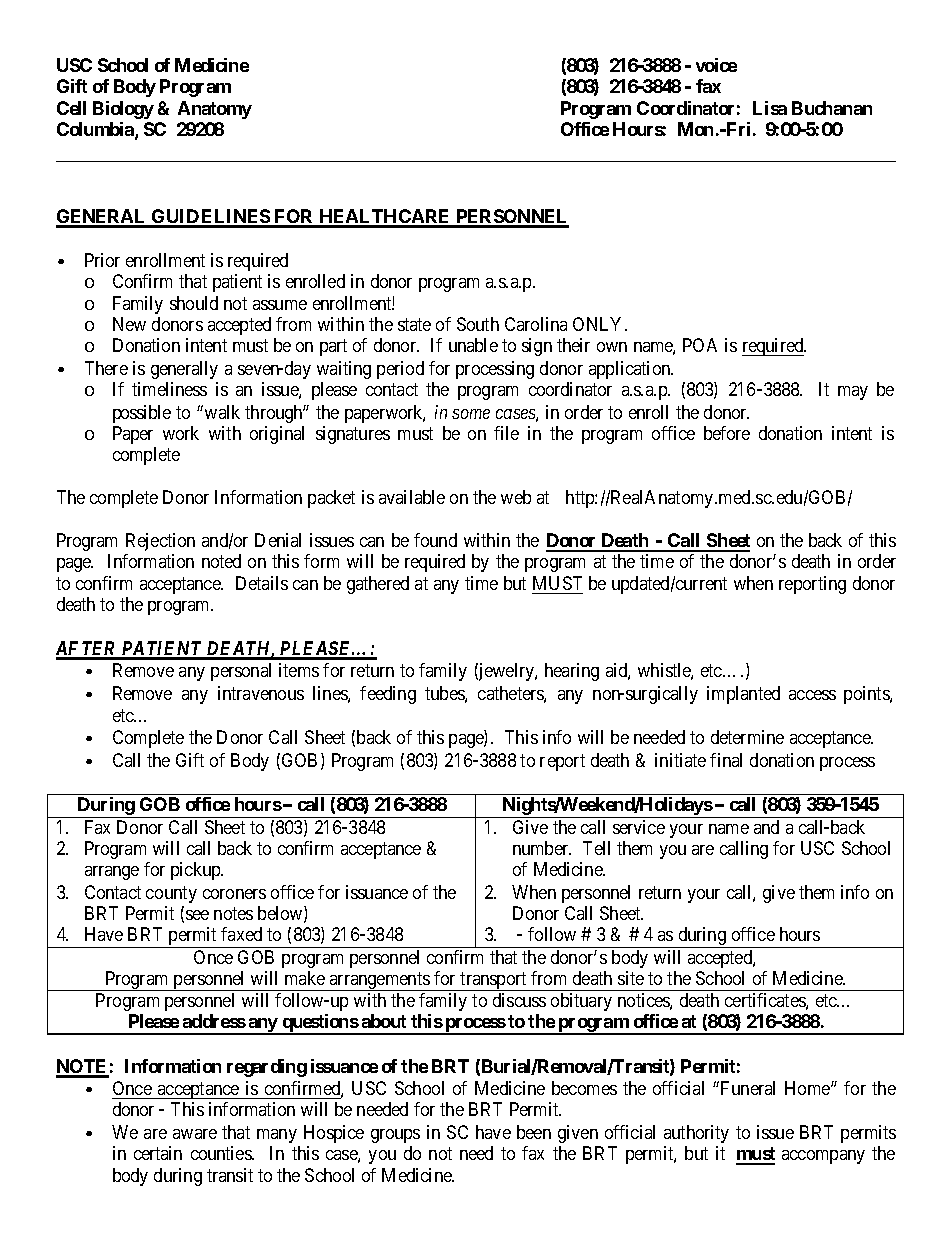 The image size is (952, 1233). Describe the element at coordinates (435, 540) in the screenshot. I see `found` at that location.
